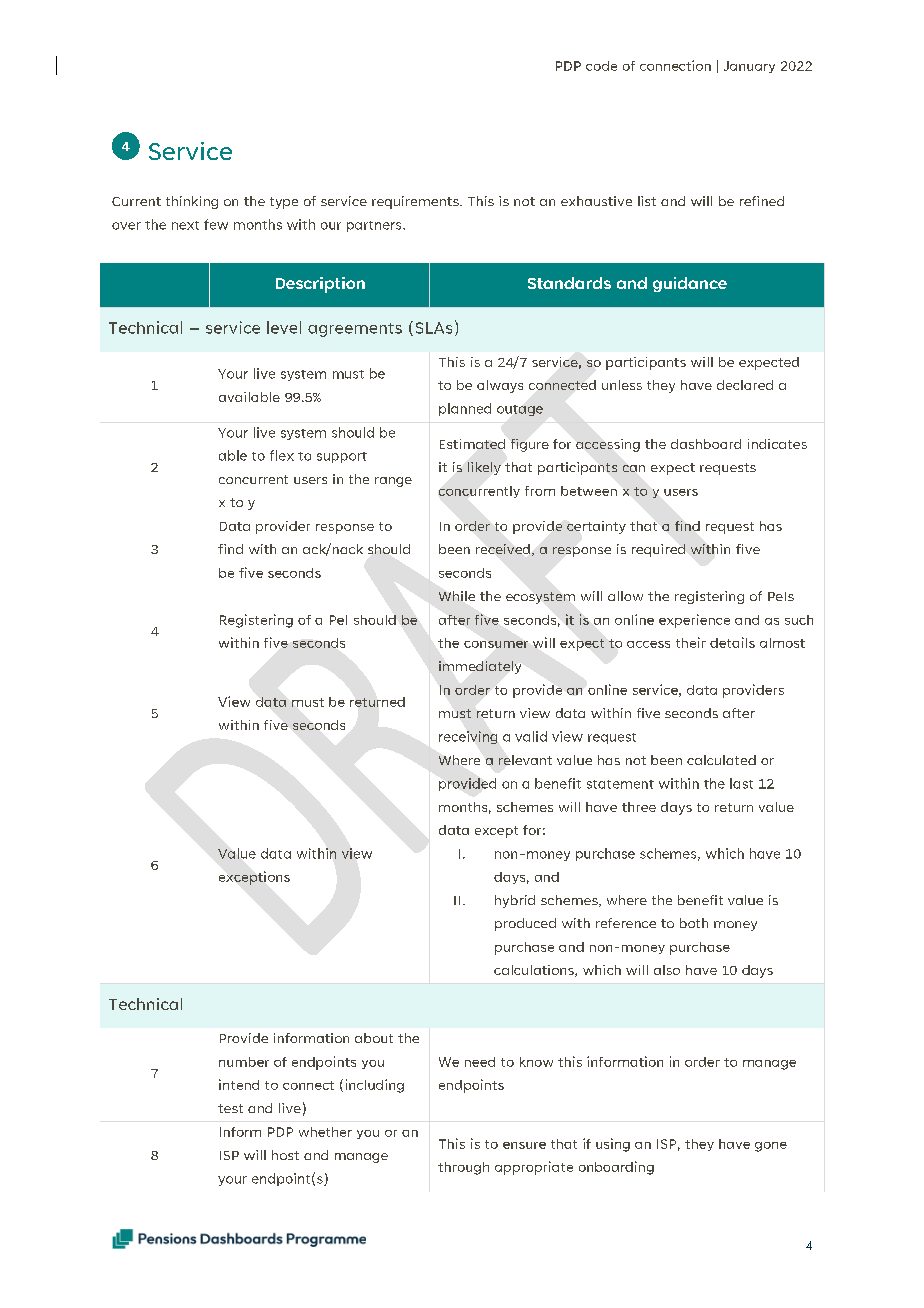 Image resolution: width=924 pixels, height=1308 pixels. Describe the element at coordinates (282, 455) in the document. I see `flex` at that location.
